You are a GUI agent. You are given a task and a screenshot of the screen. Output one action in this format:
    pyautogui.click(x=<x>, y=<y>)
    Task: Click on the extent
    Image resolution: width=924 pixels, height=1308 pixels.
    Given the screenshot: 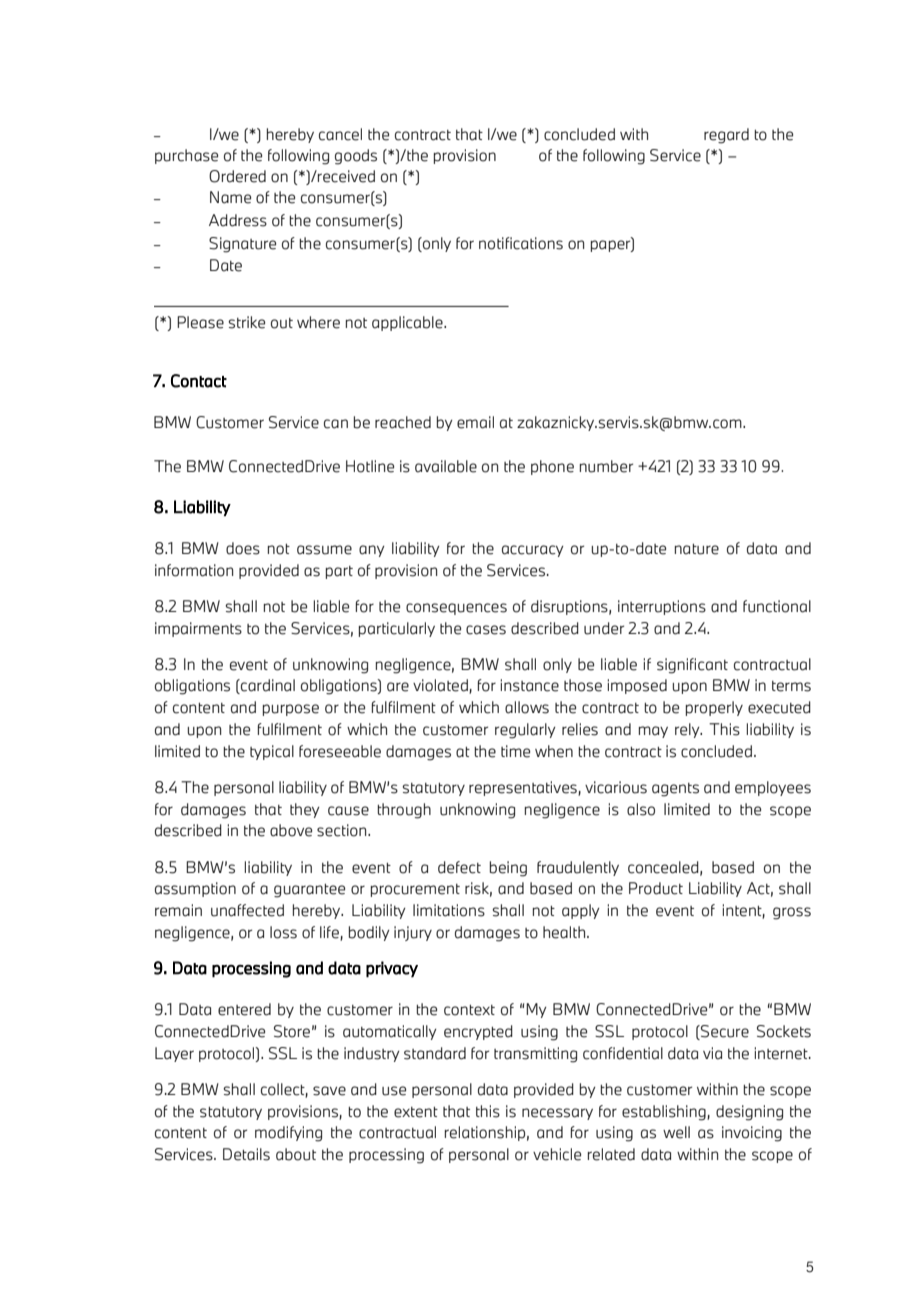 What is the action you would take?
    pyautogui.click(x=416, y=1112)
